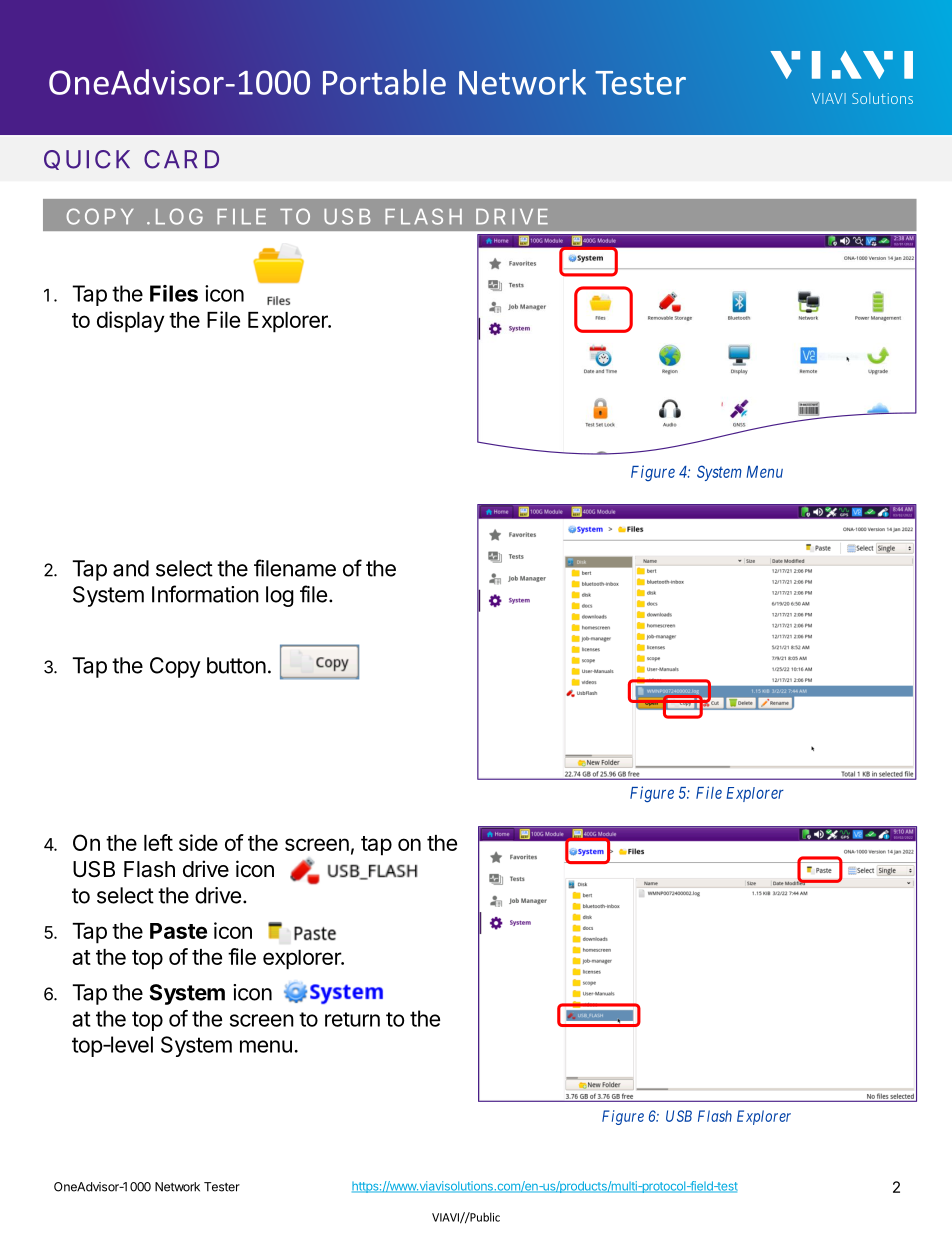 This document has height=1233, width=952. I want to click on QUICK, so click(87, 160).
